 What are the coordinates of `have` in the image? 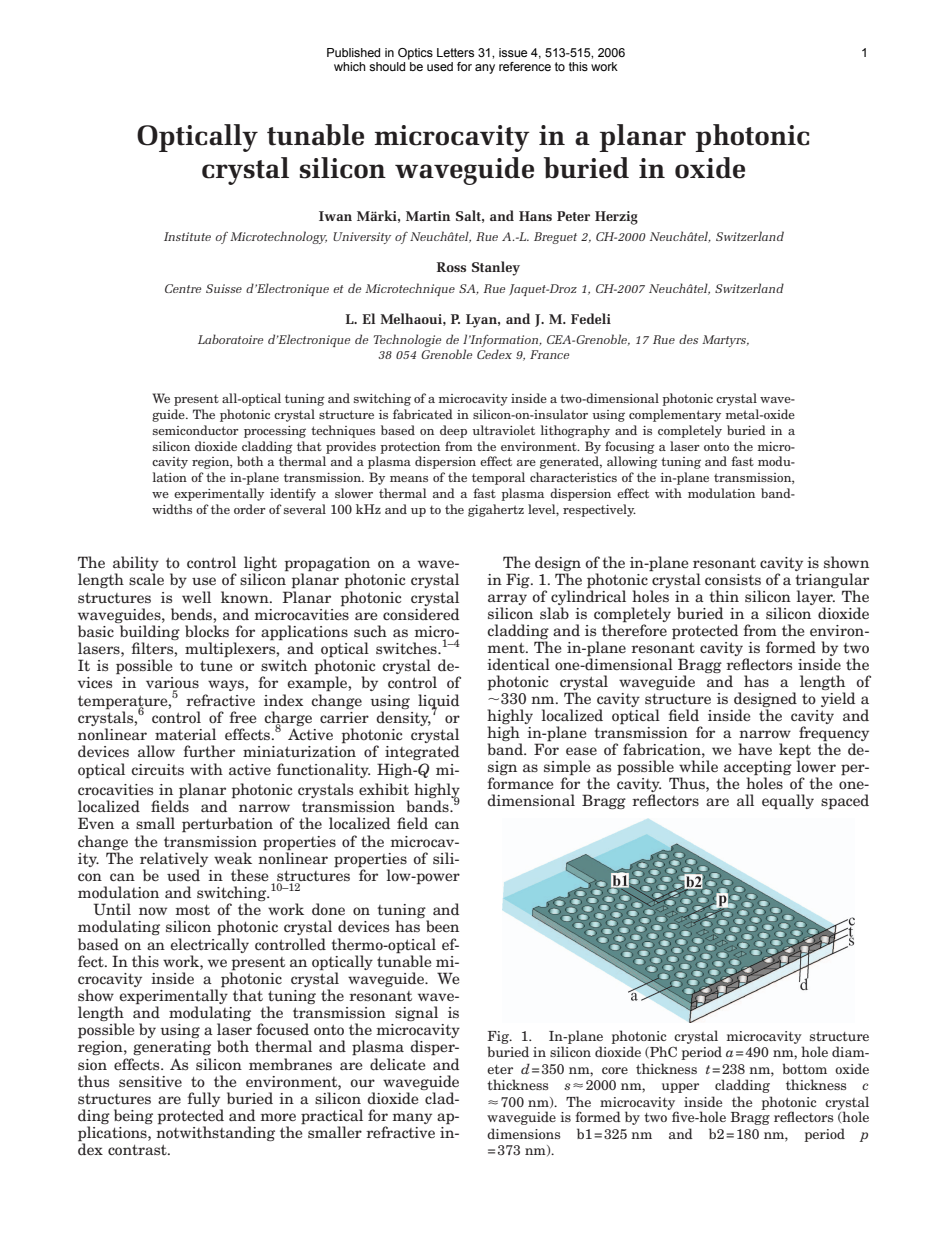 It's located at (755, 749).
